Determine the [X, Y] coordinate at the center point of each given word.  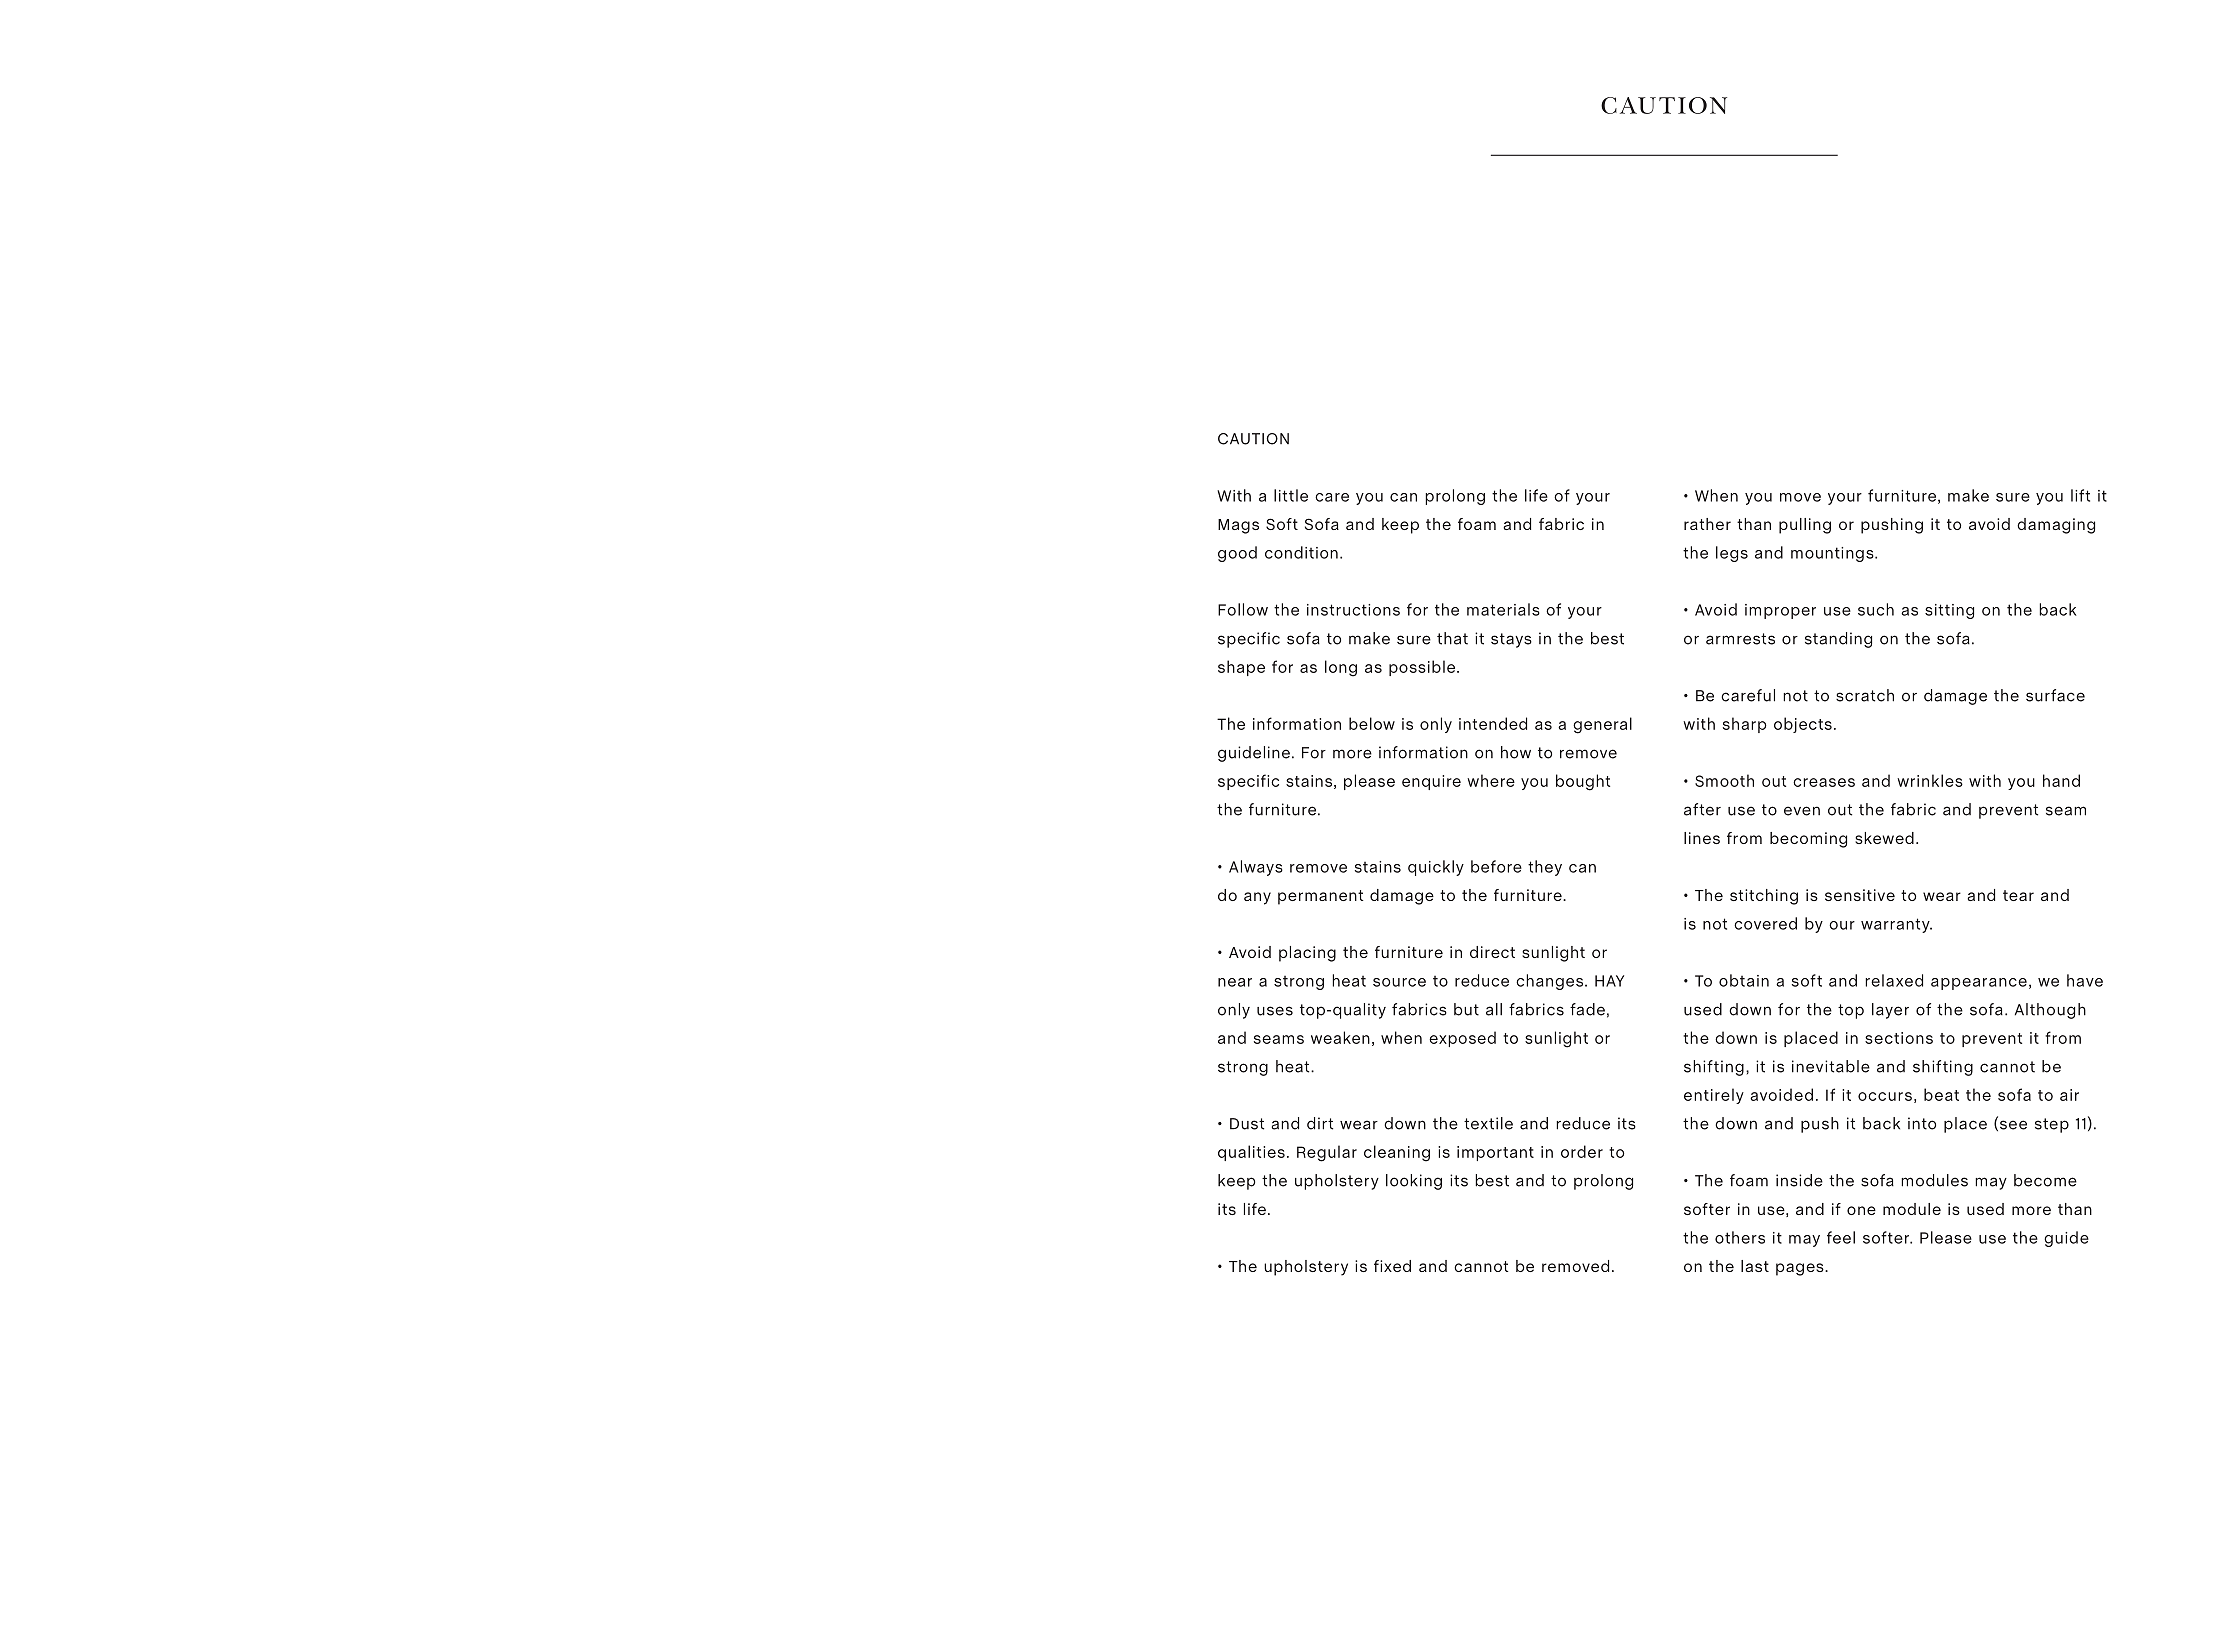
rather [1707, 524]
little [1291, 495]
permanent [1320, 897]
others [1740, 1237]
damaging [2056, 526]
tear [2018, 895]
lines [1702, 838]
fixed [1392, 1266]
